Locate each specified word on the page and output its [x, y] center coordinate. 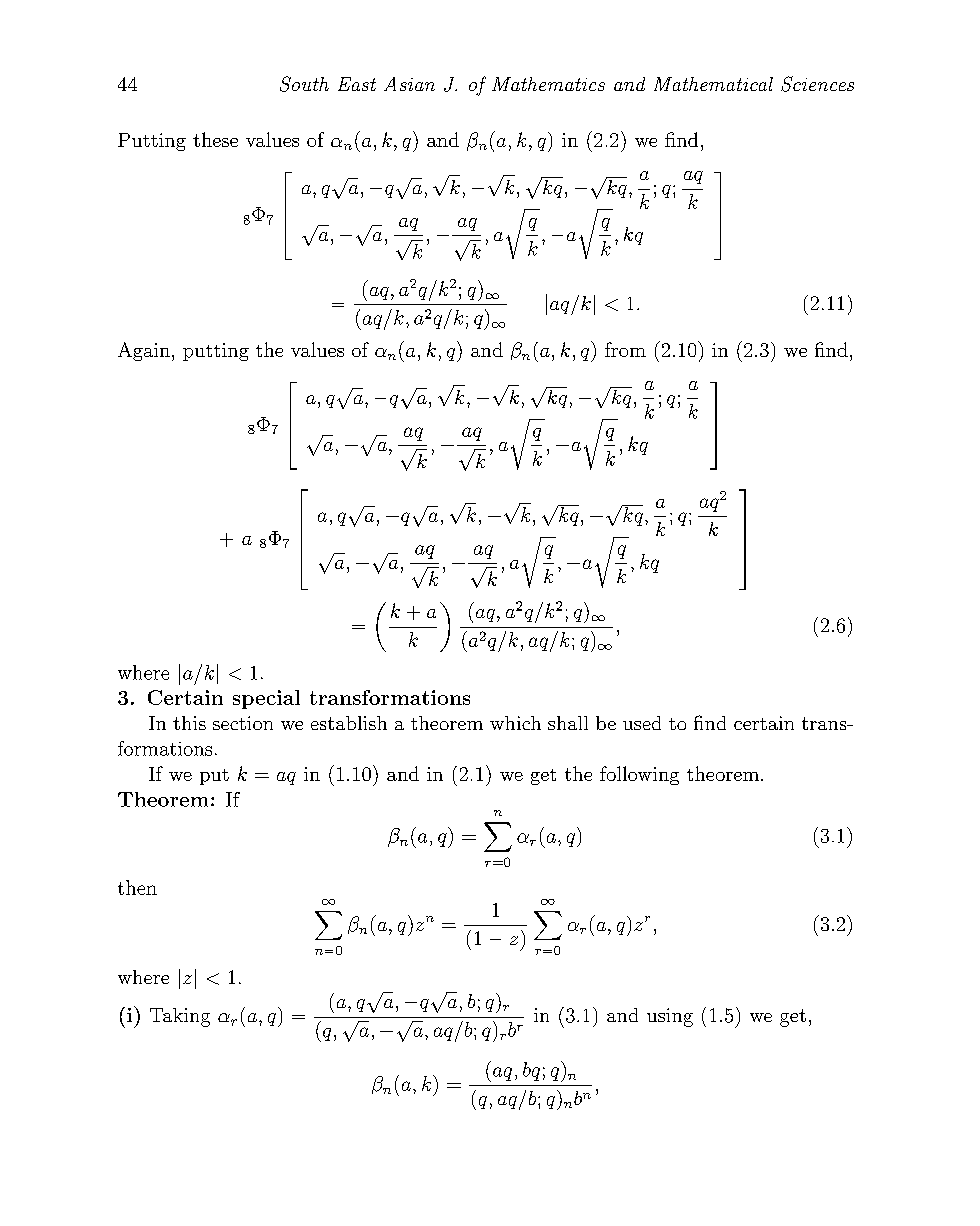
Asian [409, 84]
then [137, 887]
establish [349, 723]
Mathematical [713, 84]
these [215, 139]
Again [144, 351]
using [670, 1017]
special [266, 699]
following [639, 775]
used [642, 723]
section [243, 723]
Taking [180, 1017]
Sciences [817, 84]
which [515, 723]
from [625, 349]
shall [568, 723]
